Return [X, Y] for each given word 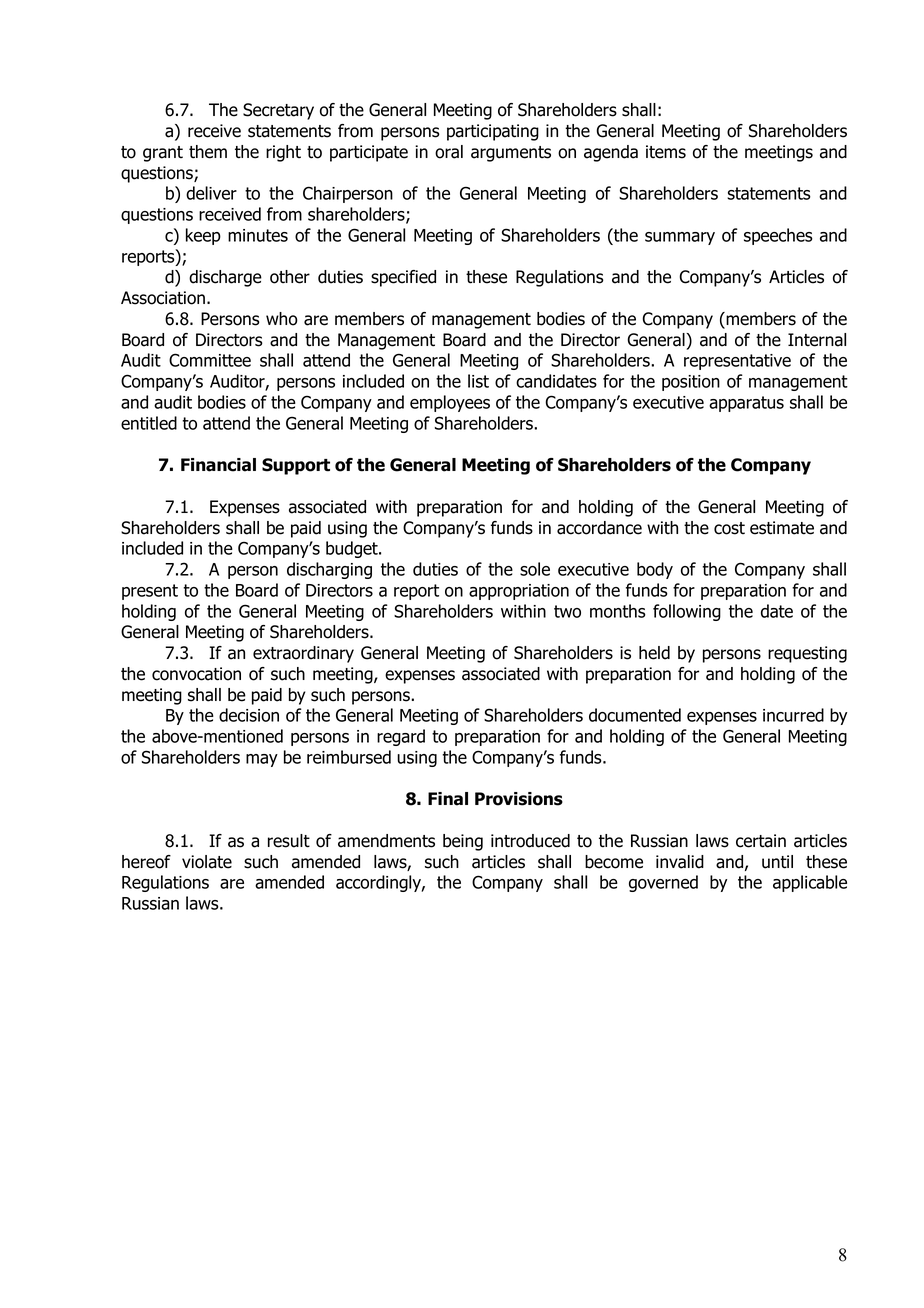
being [463, 842]
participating [493, 132]
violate [207, 862]
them [208, 152]
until [777, 862]
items [666, 152]
